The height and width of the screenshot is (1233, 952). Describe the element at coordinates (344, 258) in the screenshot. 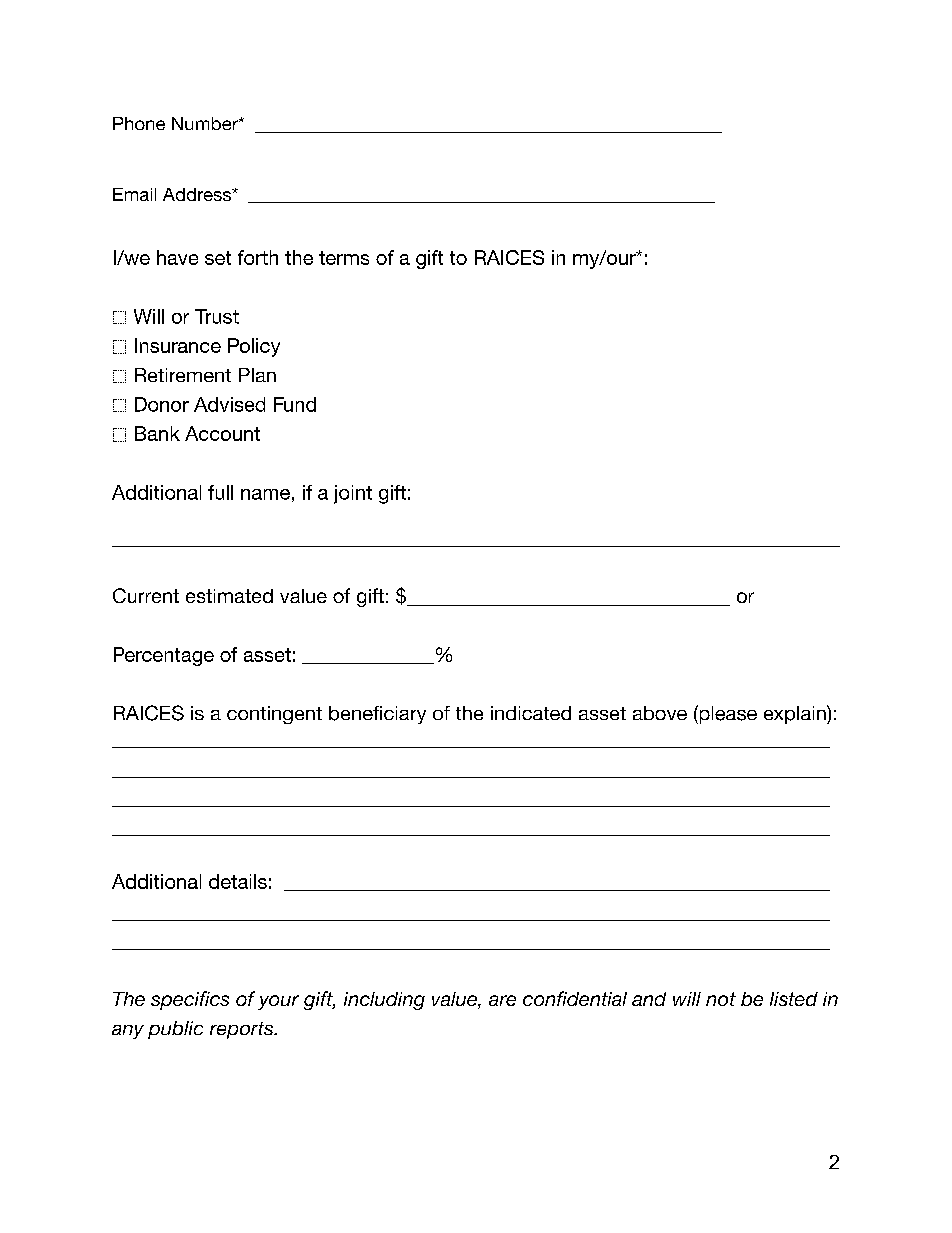

I see `terms` at that location.
